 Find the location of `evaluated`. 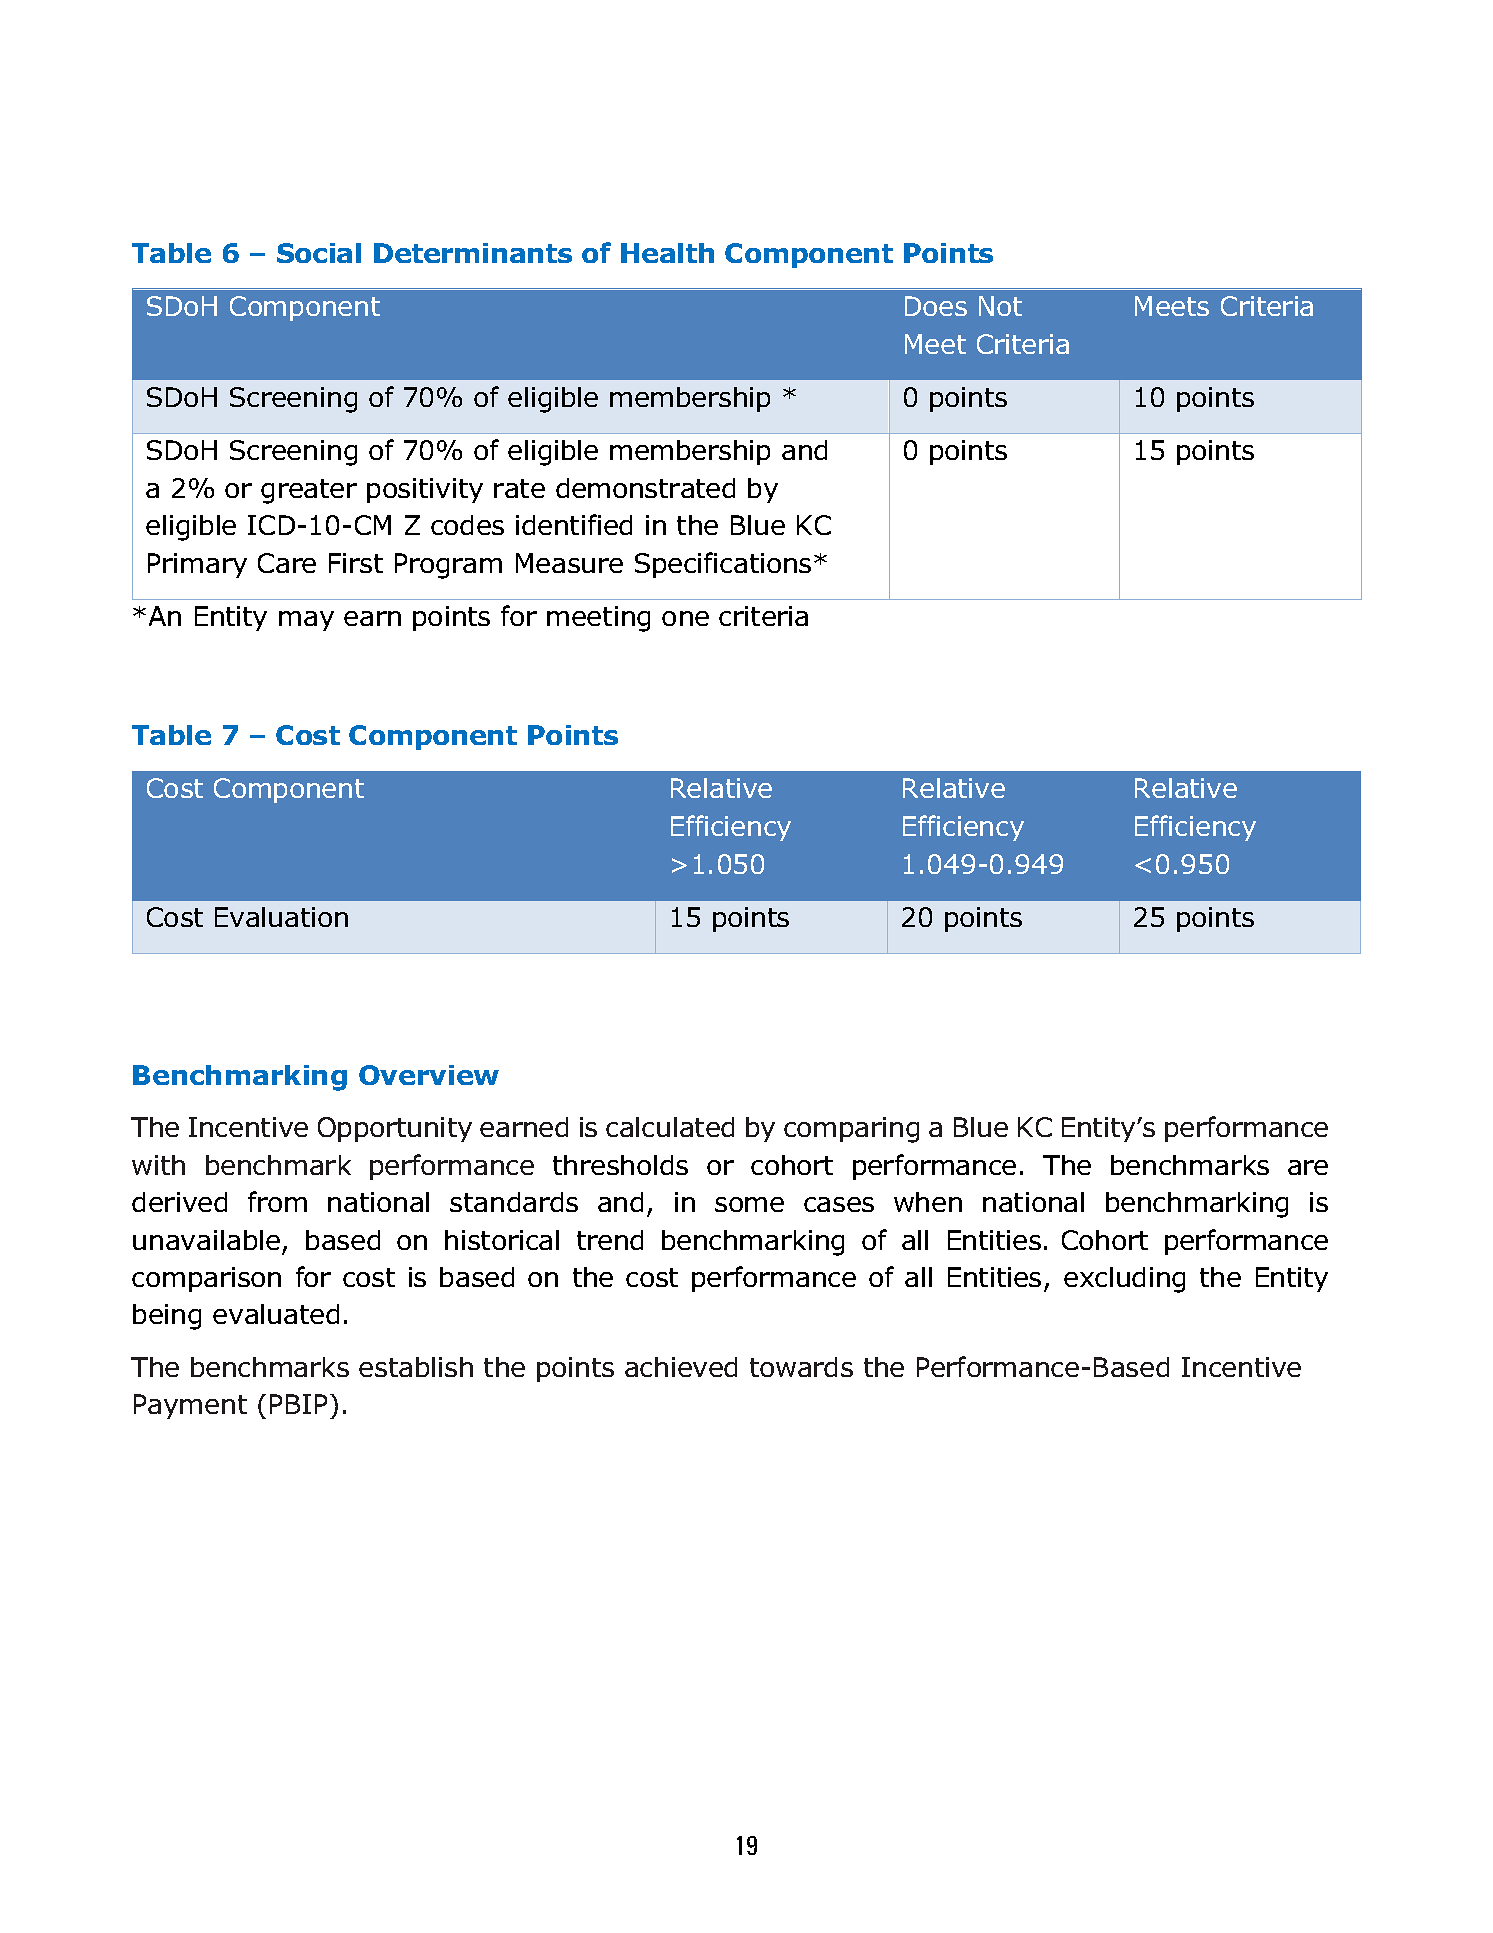

evaluated is located at coordinates (276, 1314).
